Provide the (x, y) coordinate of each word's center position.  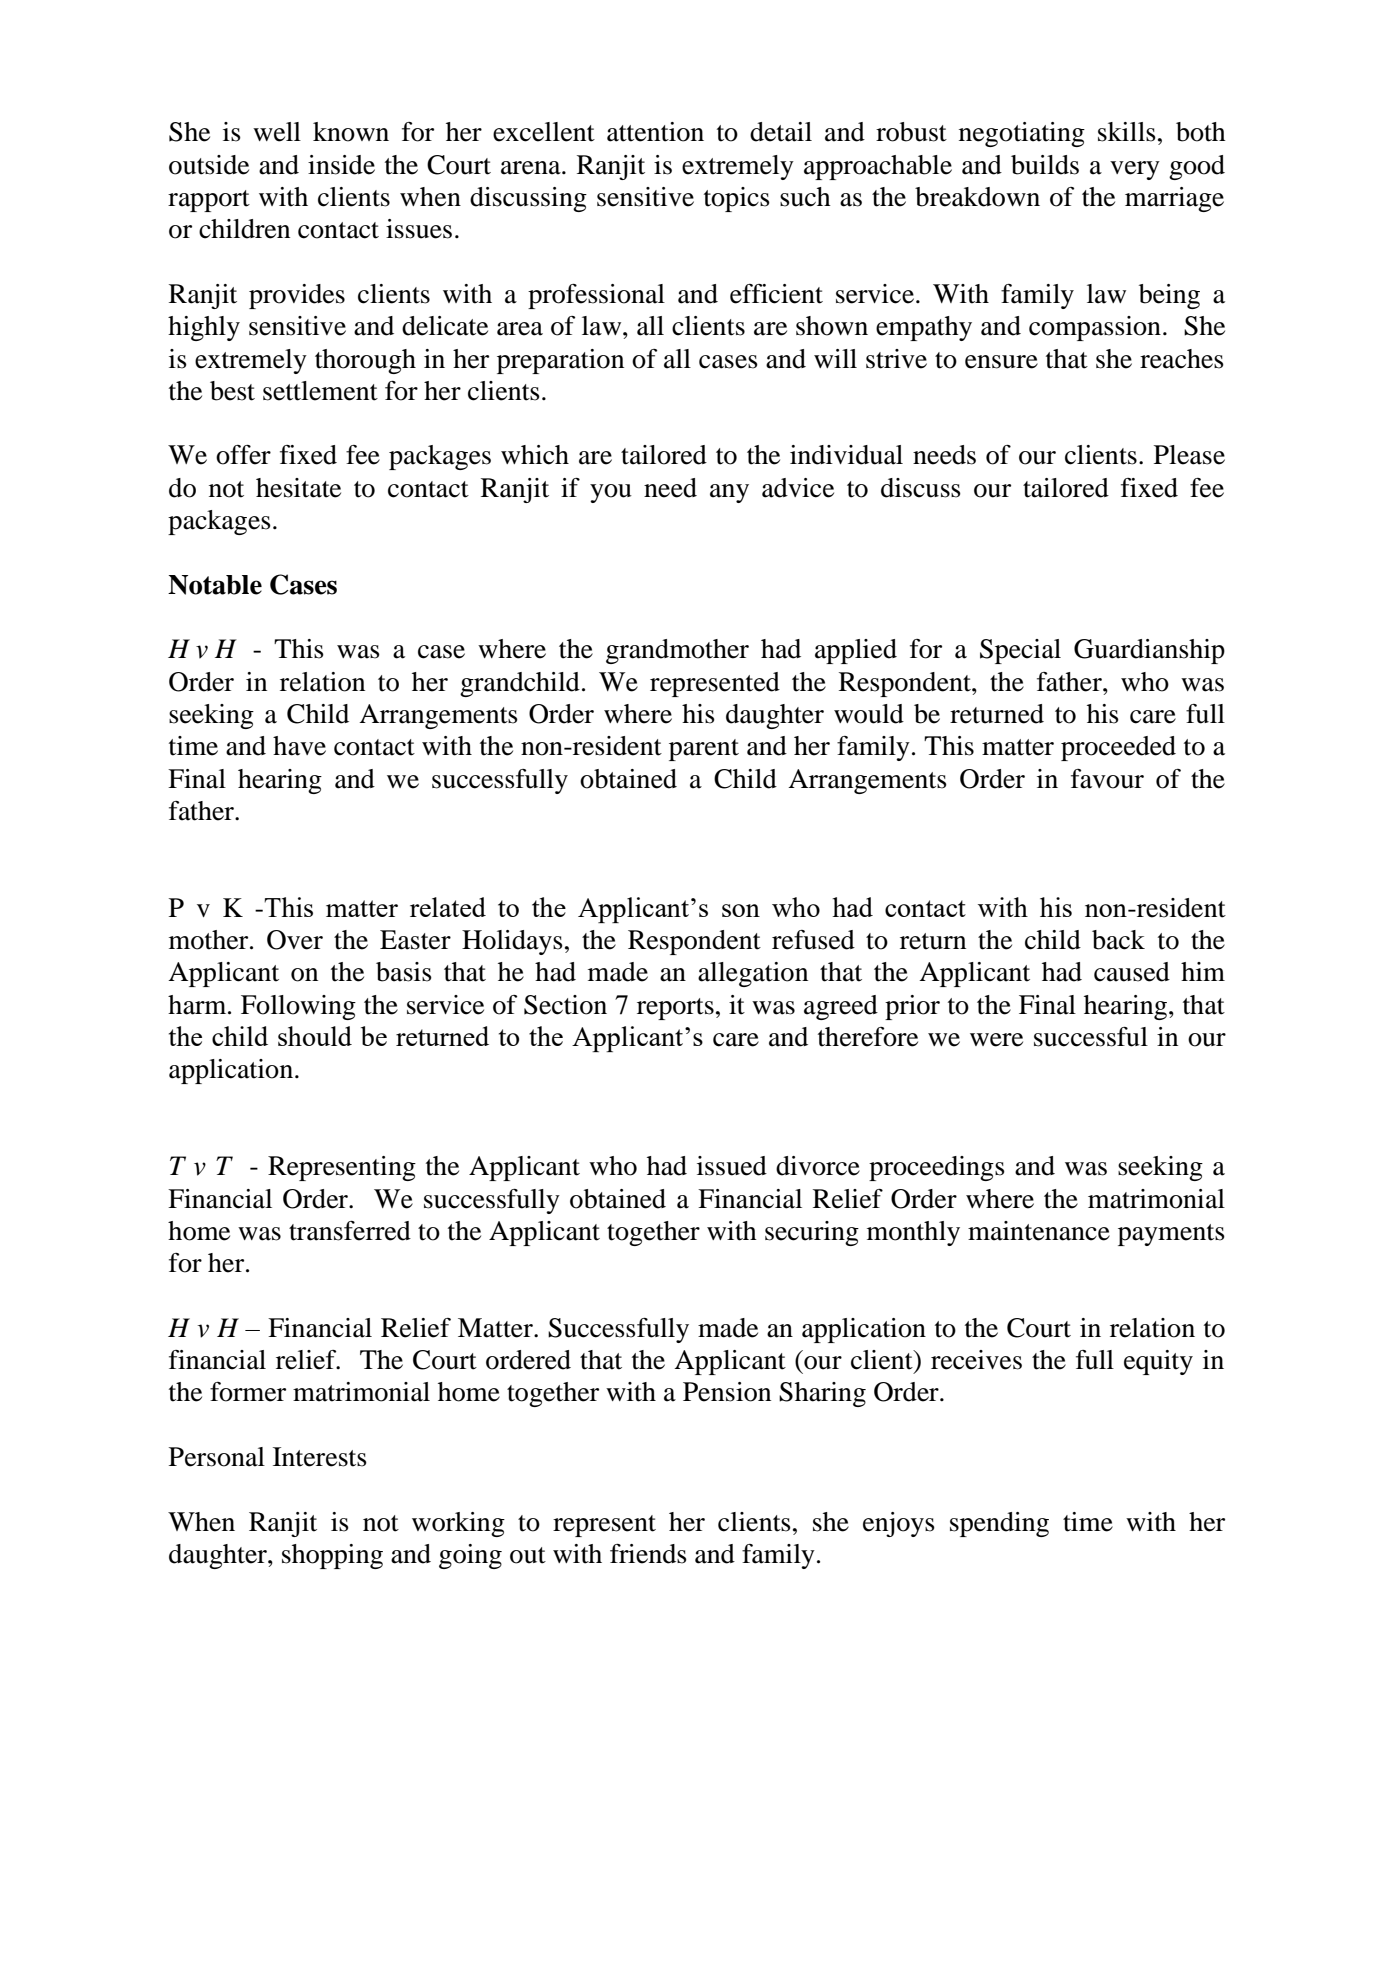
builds (1045, 165)
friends (648, 1554)
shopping (332, 1556)
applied (856, 651)
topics (737, 199)
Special (1020, 651)
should (315, 1036)
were (996, 1040)
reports (675, 1009)
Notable (215, 585)
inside (341, 165)
